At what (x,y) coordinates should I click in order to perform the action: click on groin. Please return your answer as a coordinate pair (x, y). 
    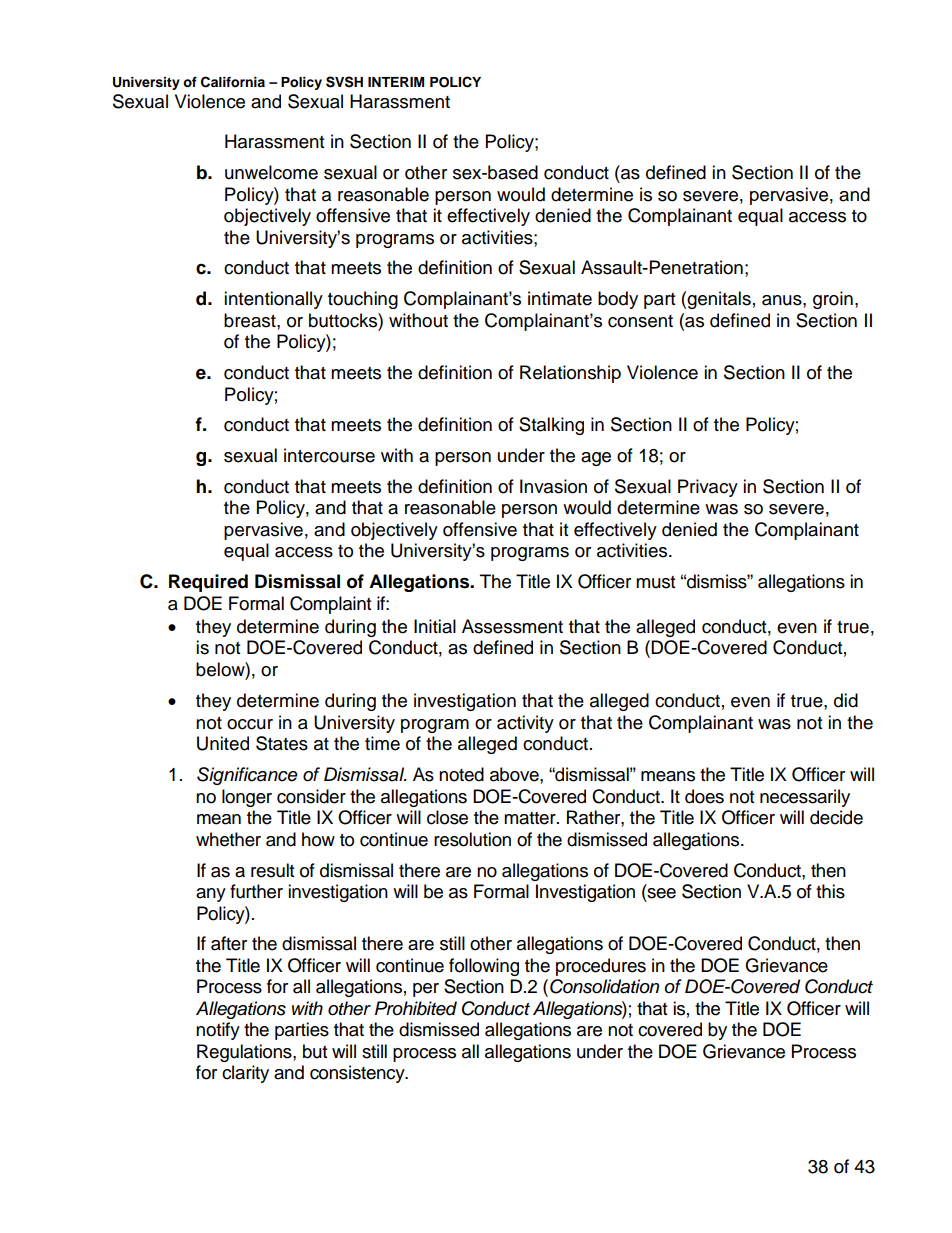
    Looking at the image, I should click on (833, 300).
